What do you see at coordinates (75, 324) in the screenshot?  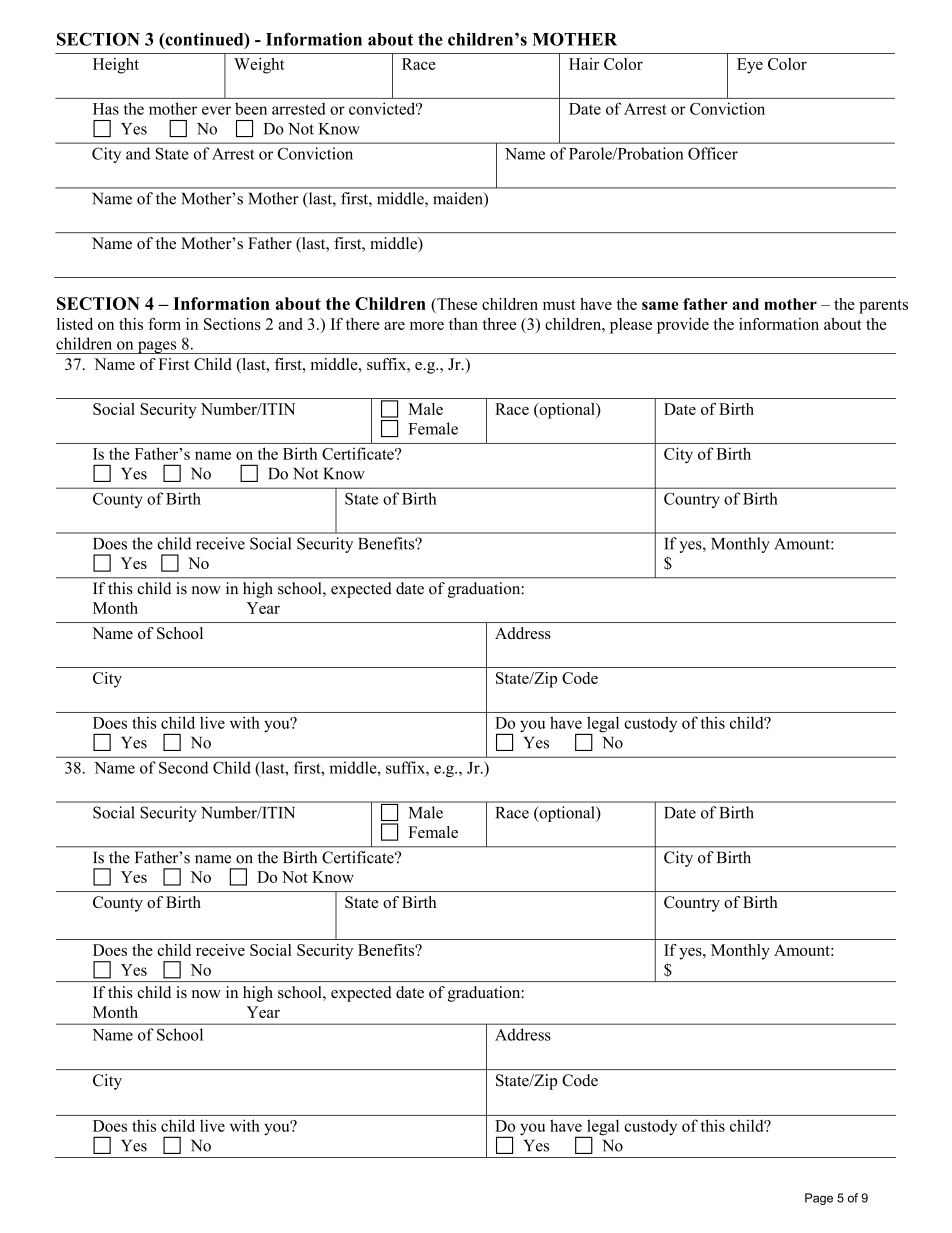 I see `listed` at bounding box center [75, 324].
